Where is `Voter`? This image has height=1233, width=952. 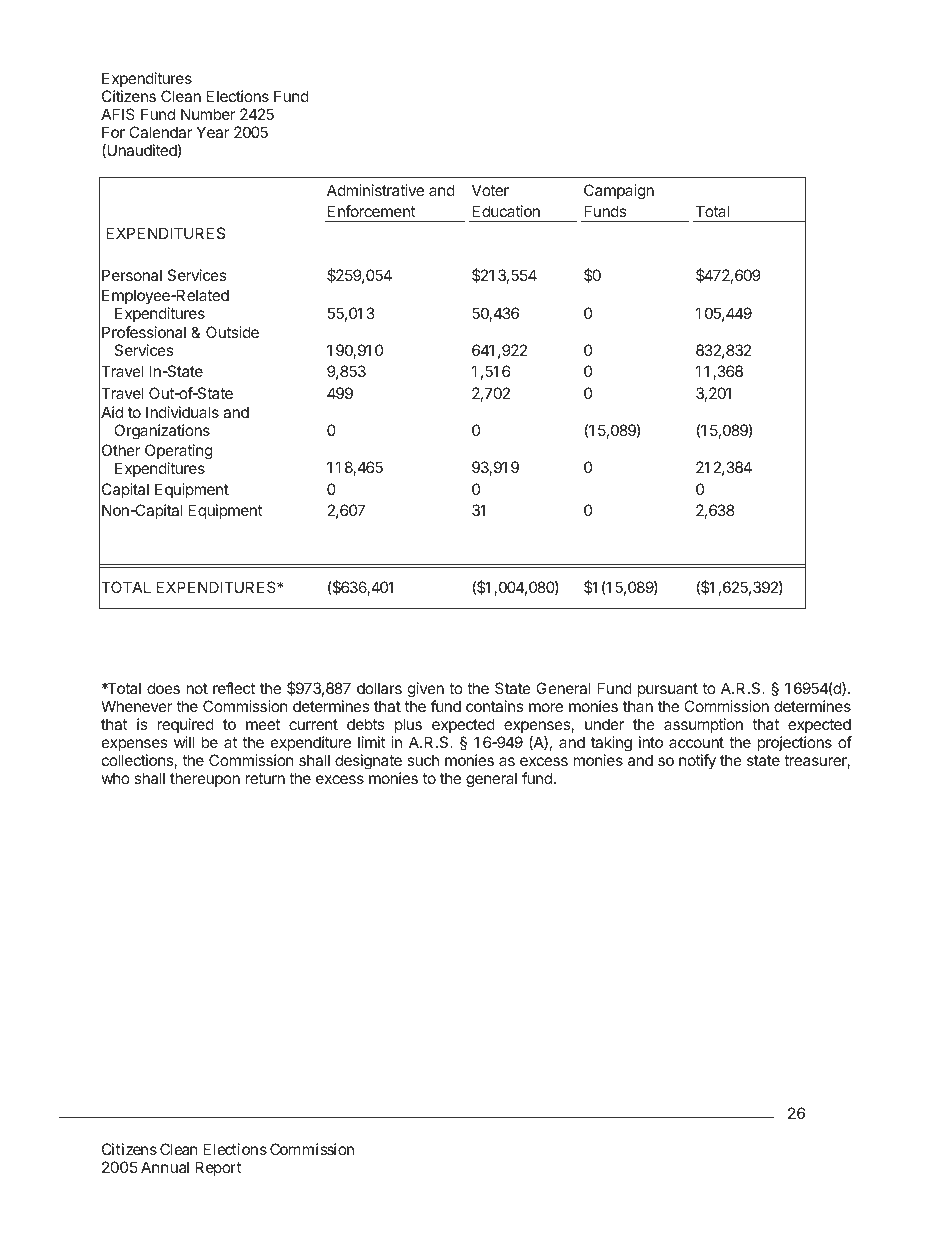 Voter is located at coordinates (490, 190).
